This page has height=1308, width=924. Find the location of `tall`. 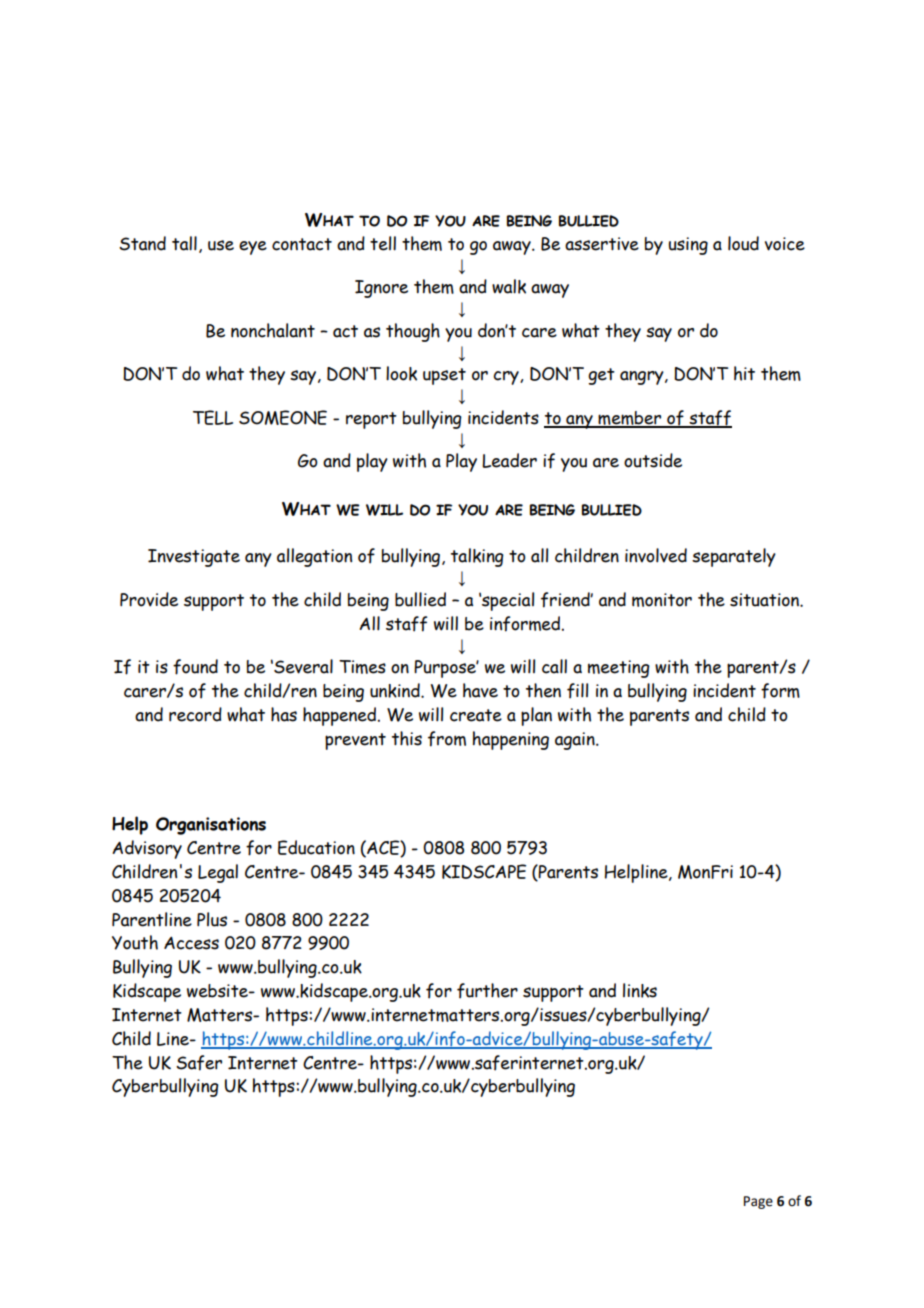

tall is located at coordinates (184, 243).
